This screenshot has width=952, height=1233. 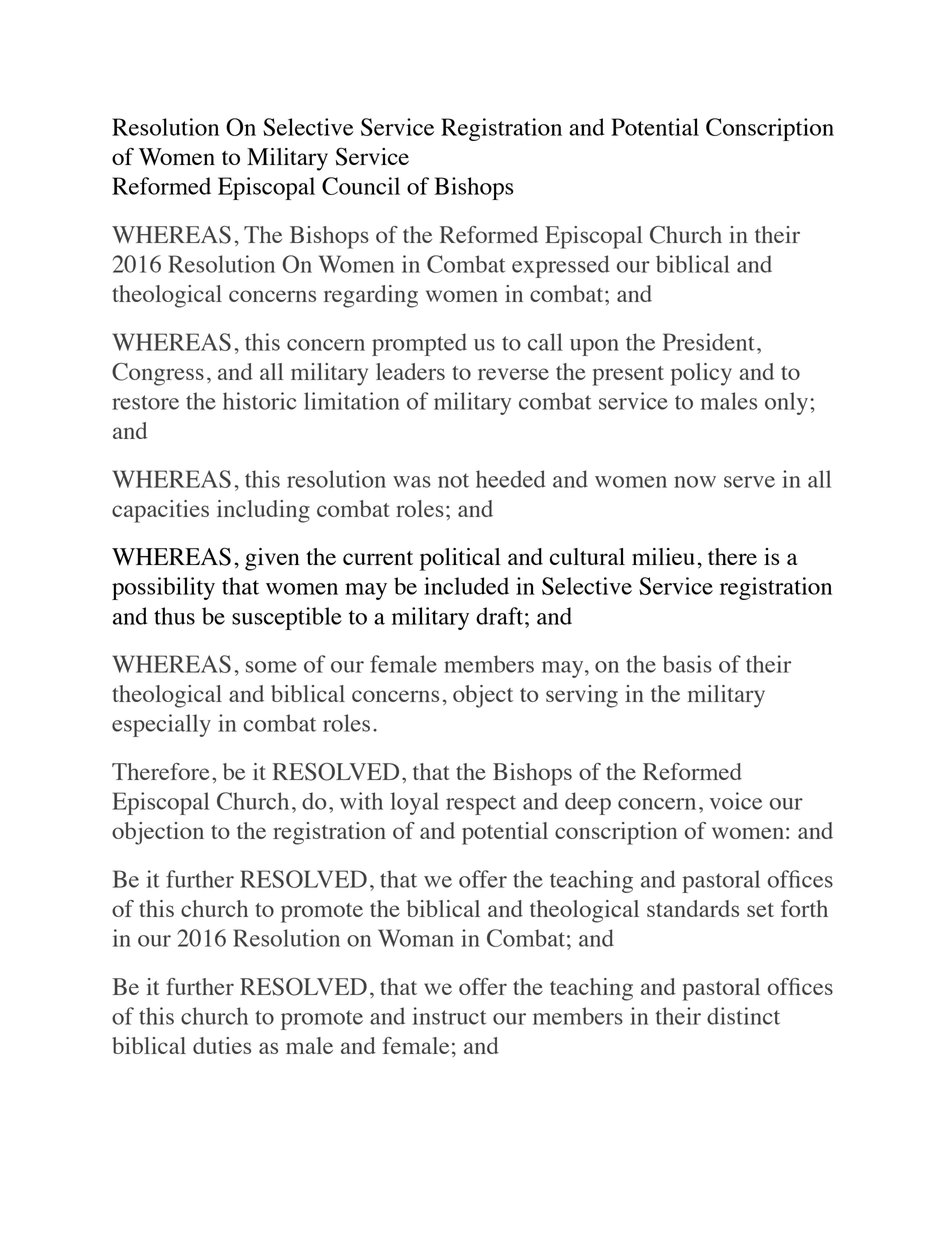 I want to click on President, so click(x=709, y=342).
